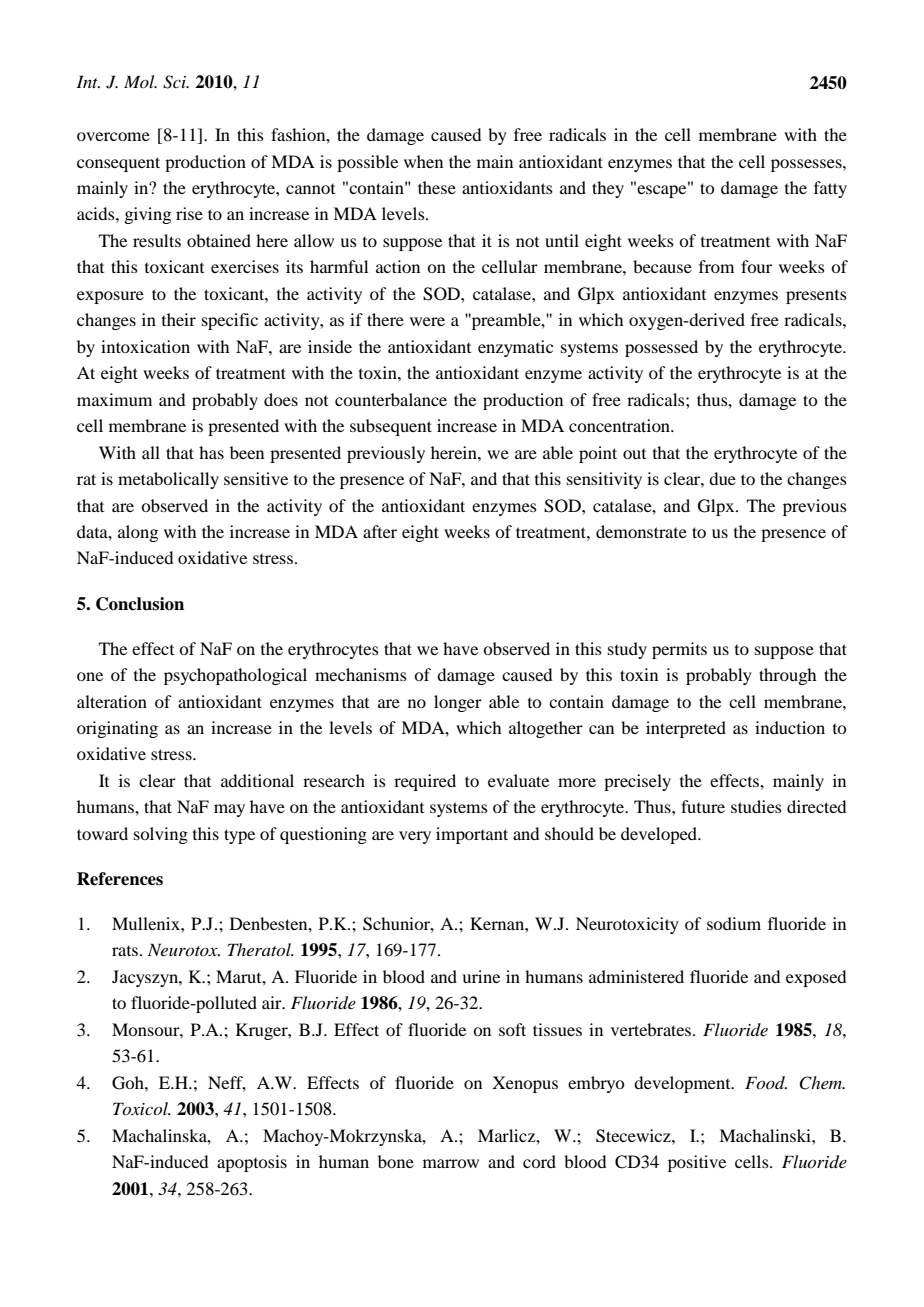  Describe the element at coordinates (661, 348) in the page. I see `possessed` at that location.
